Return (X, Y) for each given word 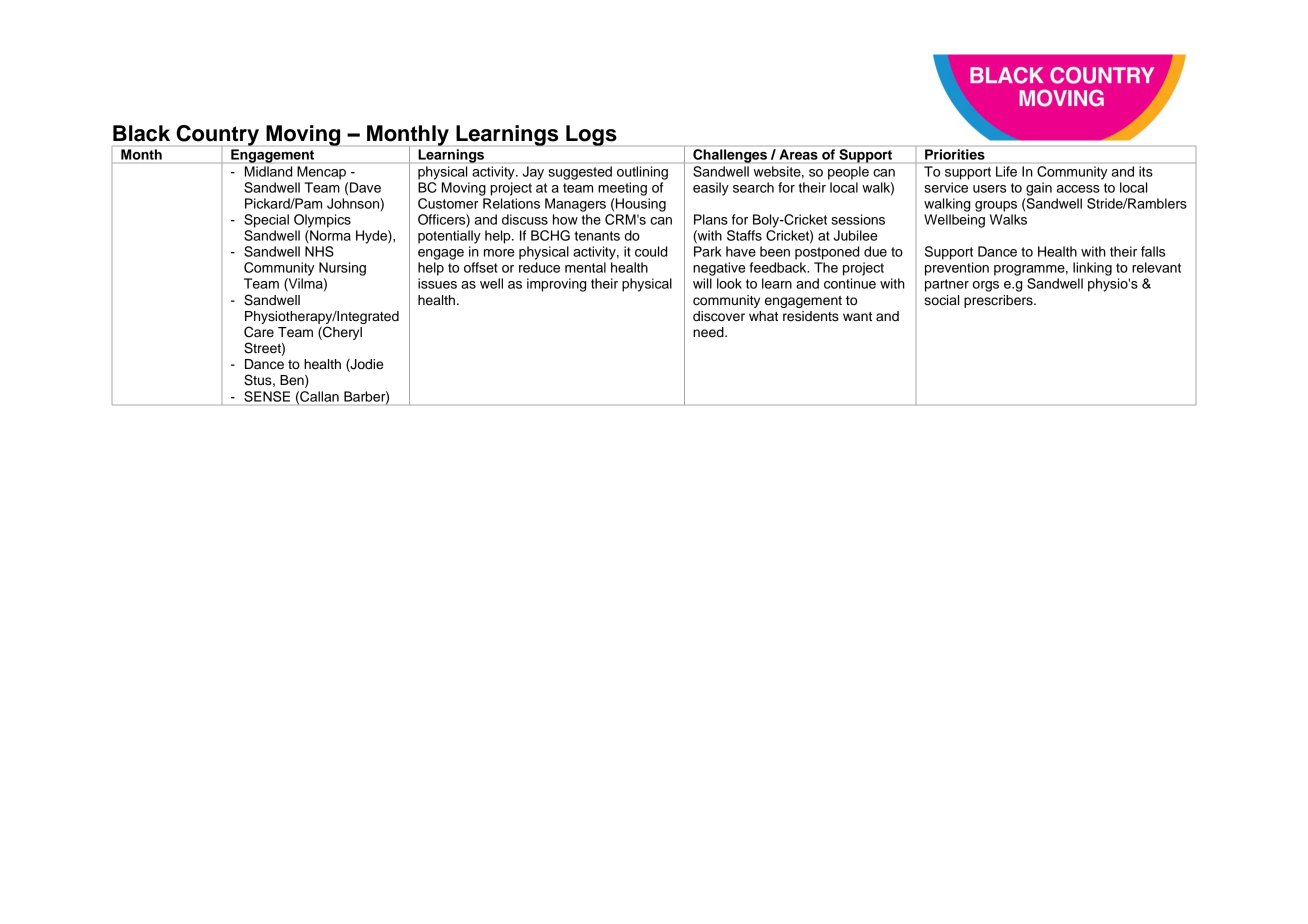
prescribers (999, 301)
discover (719, 316)
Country (217, 136)
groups (996, 206)
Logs (591, 135)
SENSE (267, 396)
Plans (711, 219)
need (709, 332)
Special (266, 221)
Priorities (955, 154)
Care (259, 332)
